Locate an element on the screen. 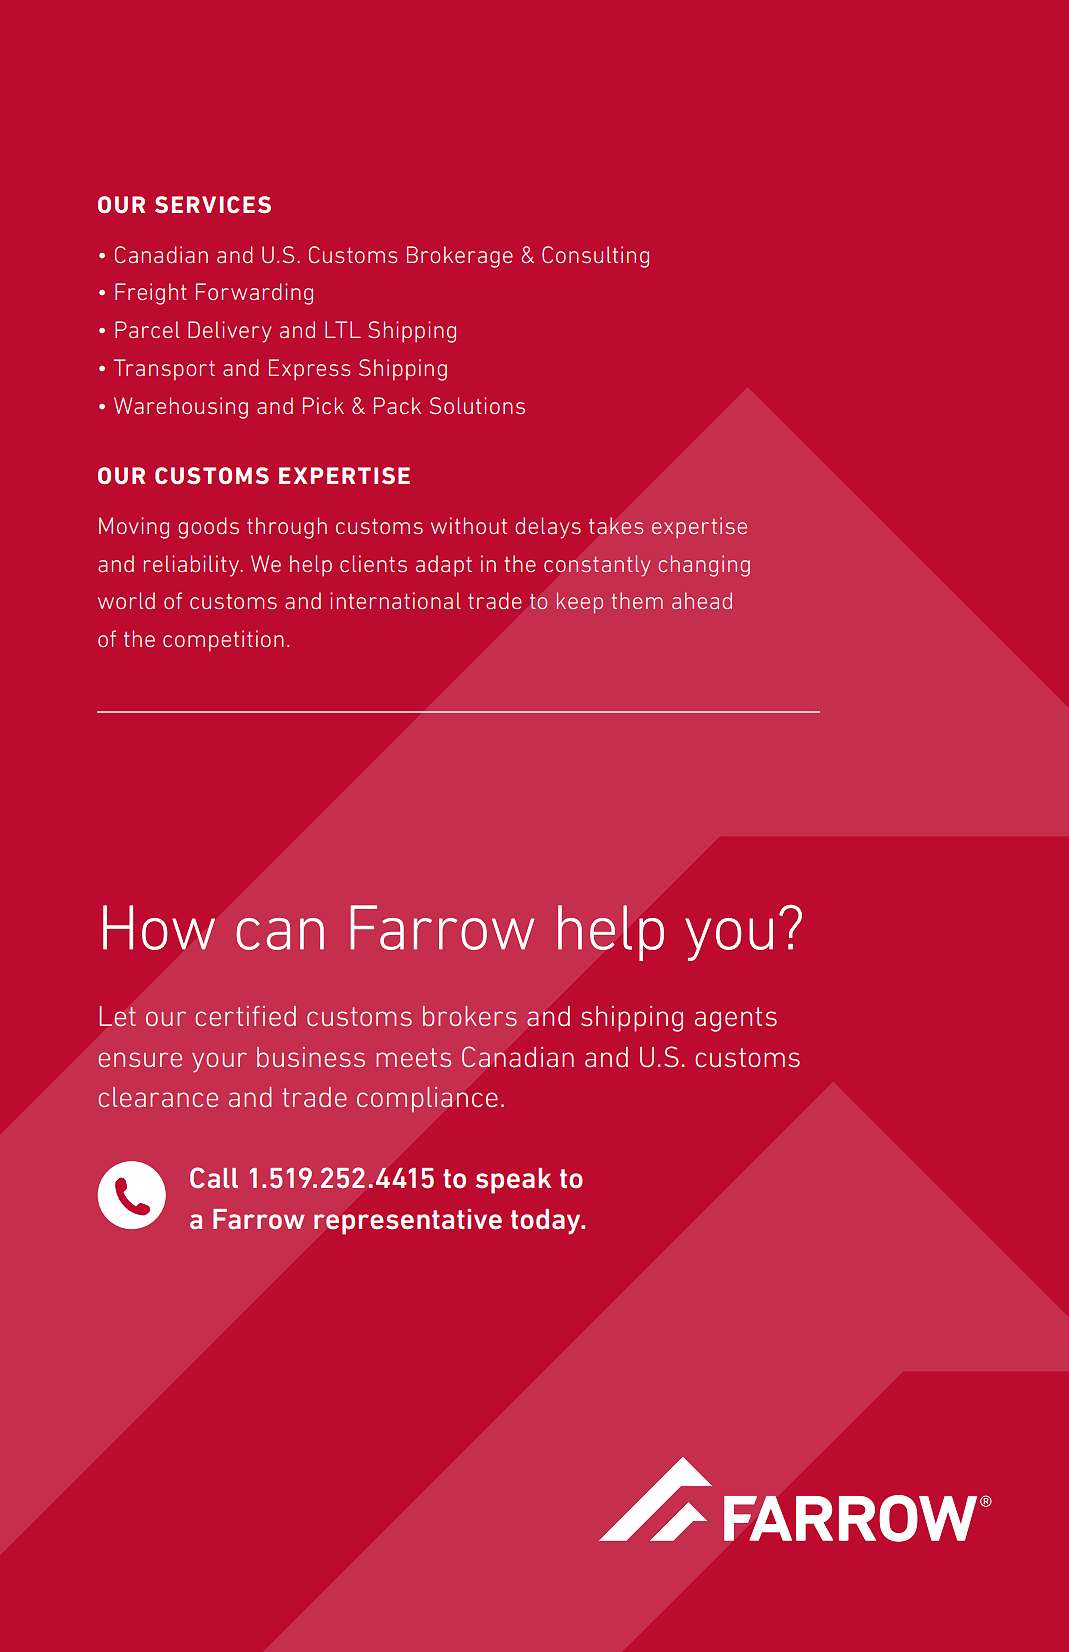  reliability is located at coordinates (193, 566).
